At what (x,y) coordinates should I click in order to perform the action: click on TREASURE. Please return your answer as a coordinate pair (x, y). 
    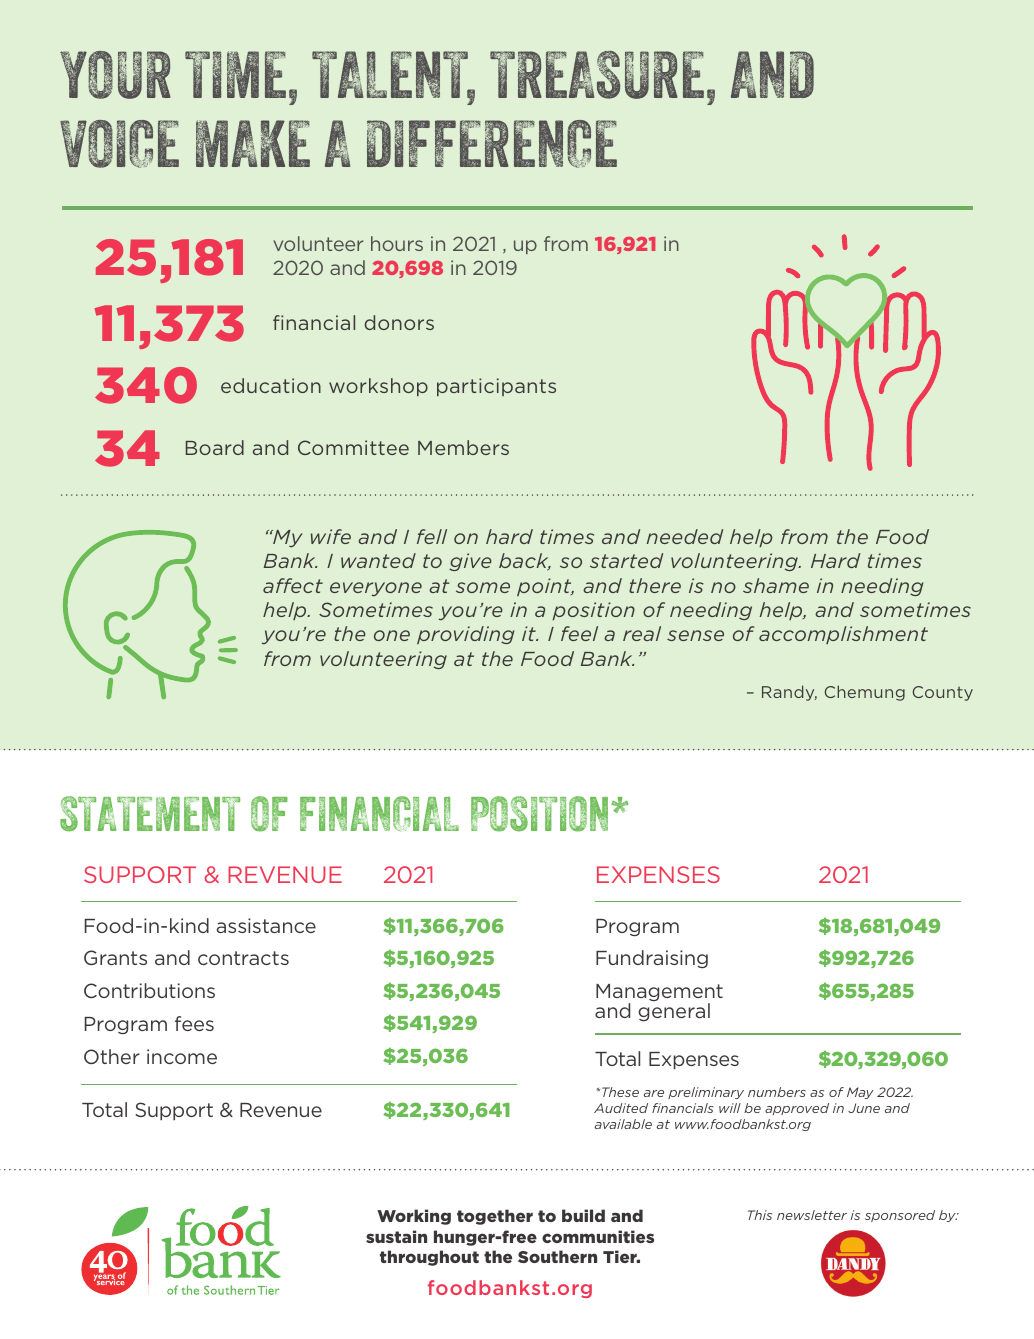
    Looking at the image, I should click on (597, 75).
